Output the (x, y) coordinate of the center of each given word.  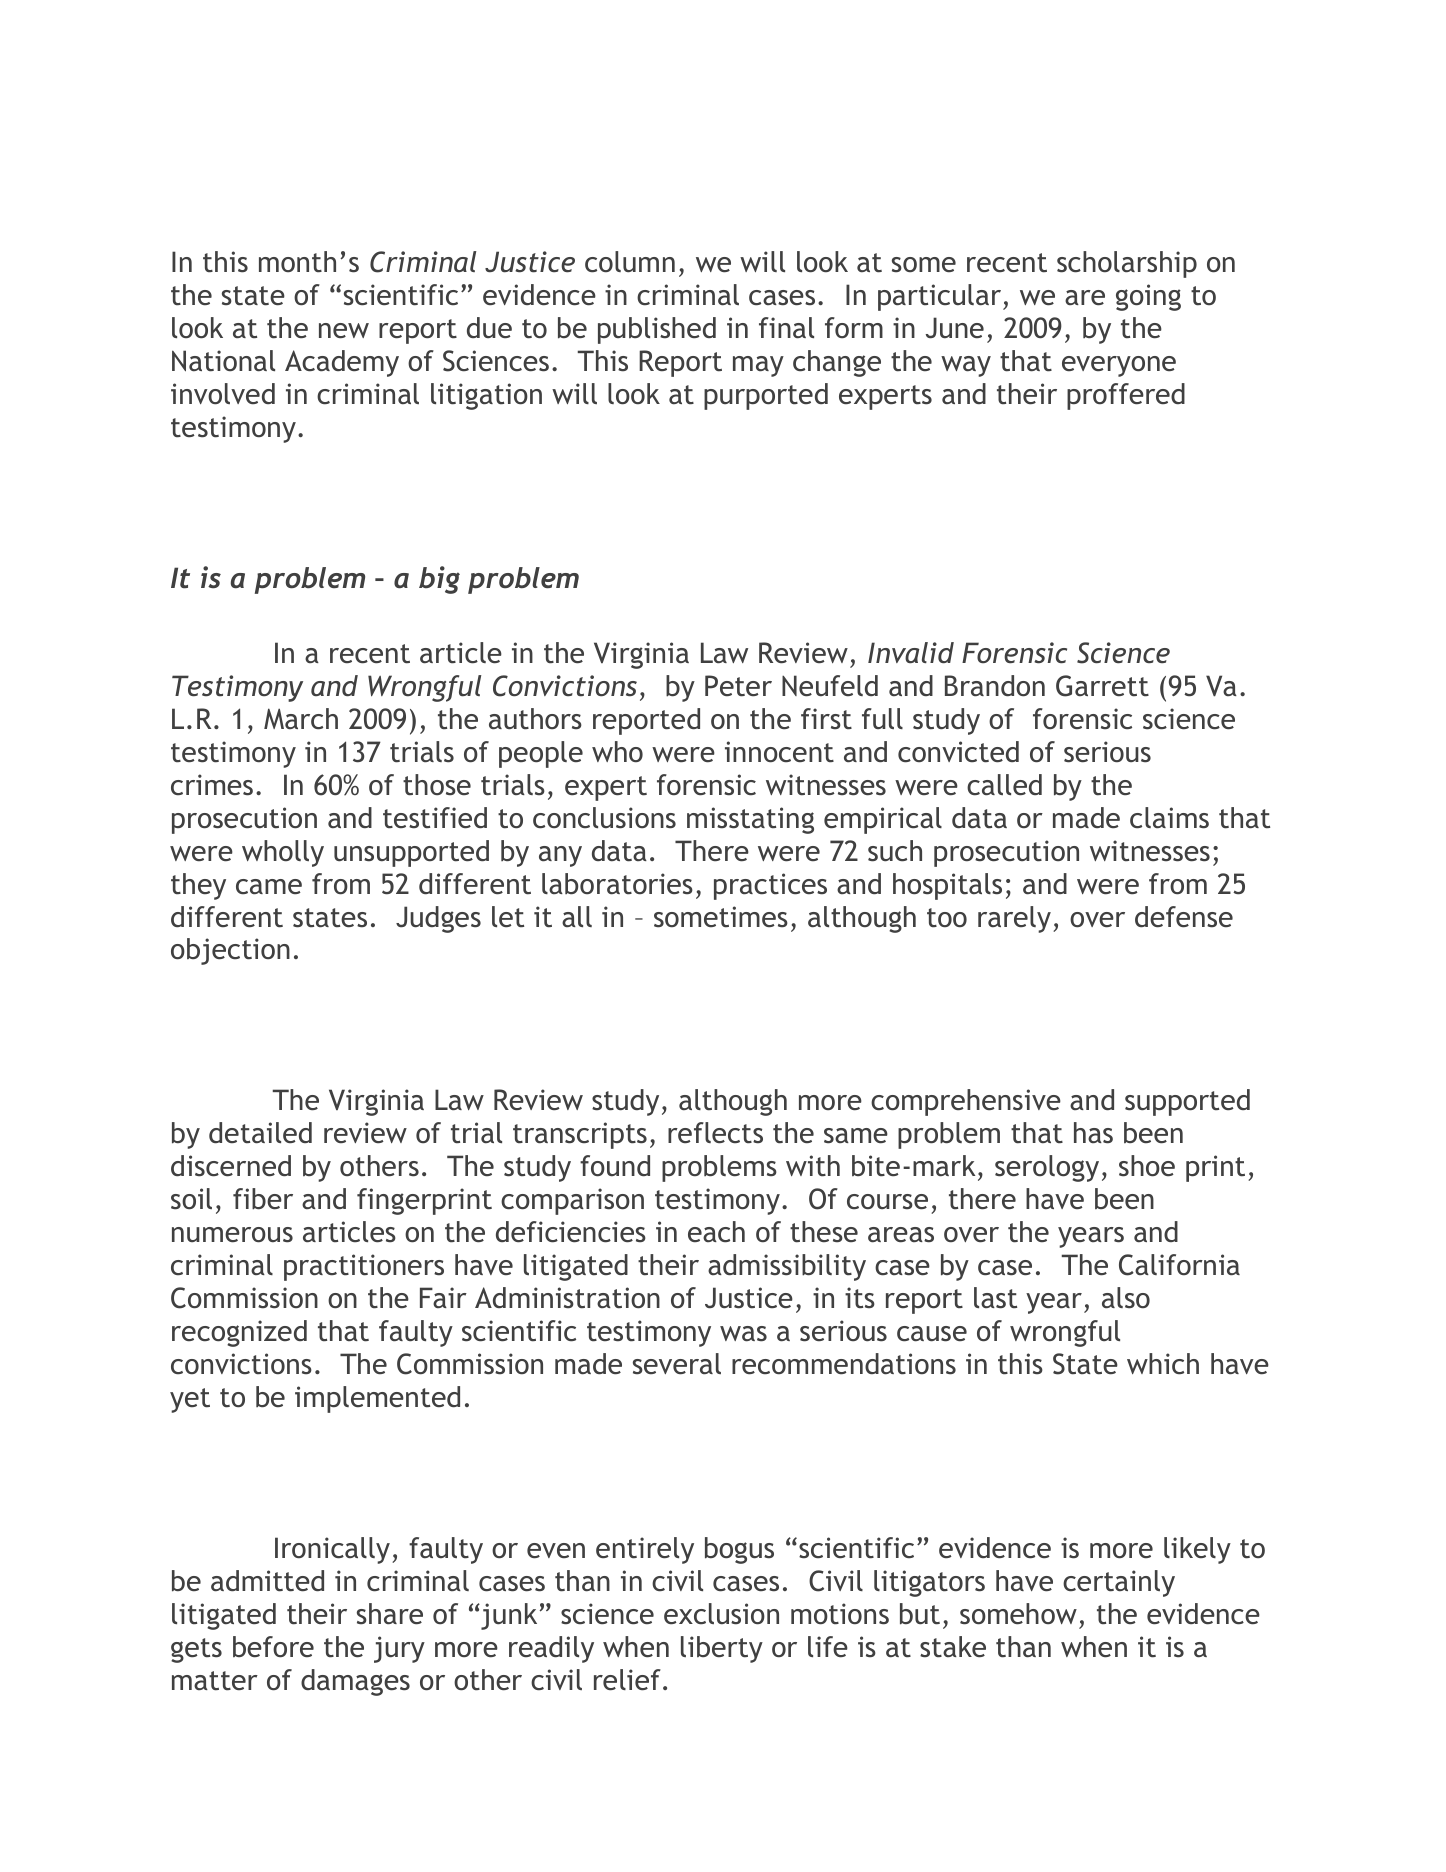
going (1148, 297)
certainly (1119, 1583)
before (273, 1647)
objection (230, 951)
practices (770, 886)
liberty (722, 1649)
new (344, 331)
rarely (1014, 919)
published (657, 330)
